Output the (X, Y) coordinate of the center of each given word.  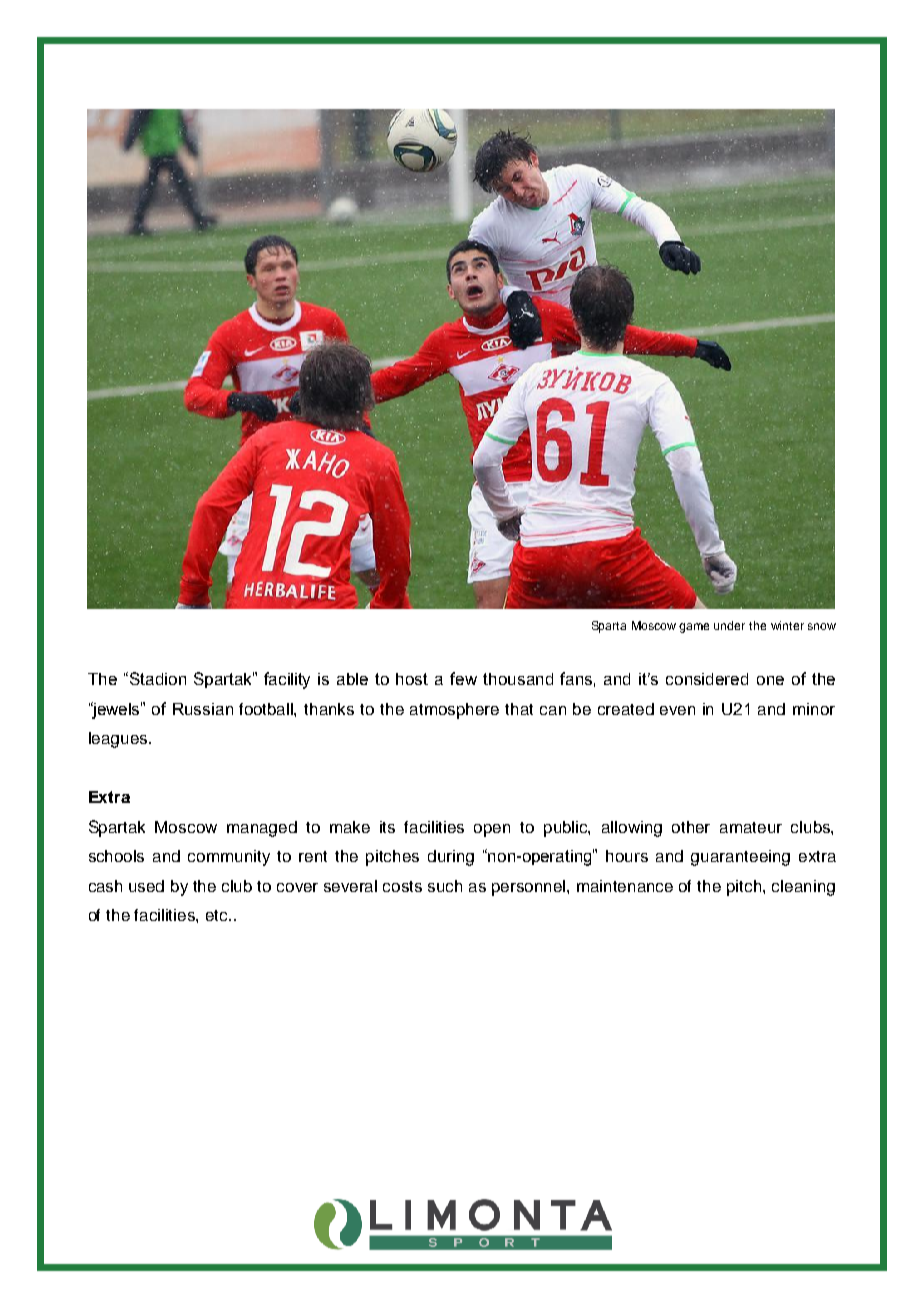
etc (218, 915)
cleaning (803, 888)
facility (287, 680)
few (463, 678)
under (729, 625)
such (445, 886)
